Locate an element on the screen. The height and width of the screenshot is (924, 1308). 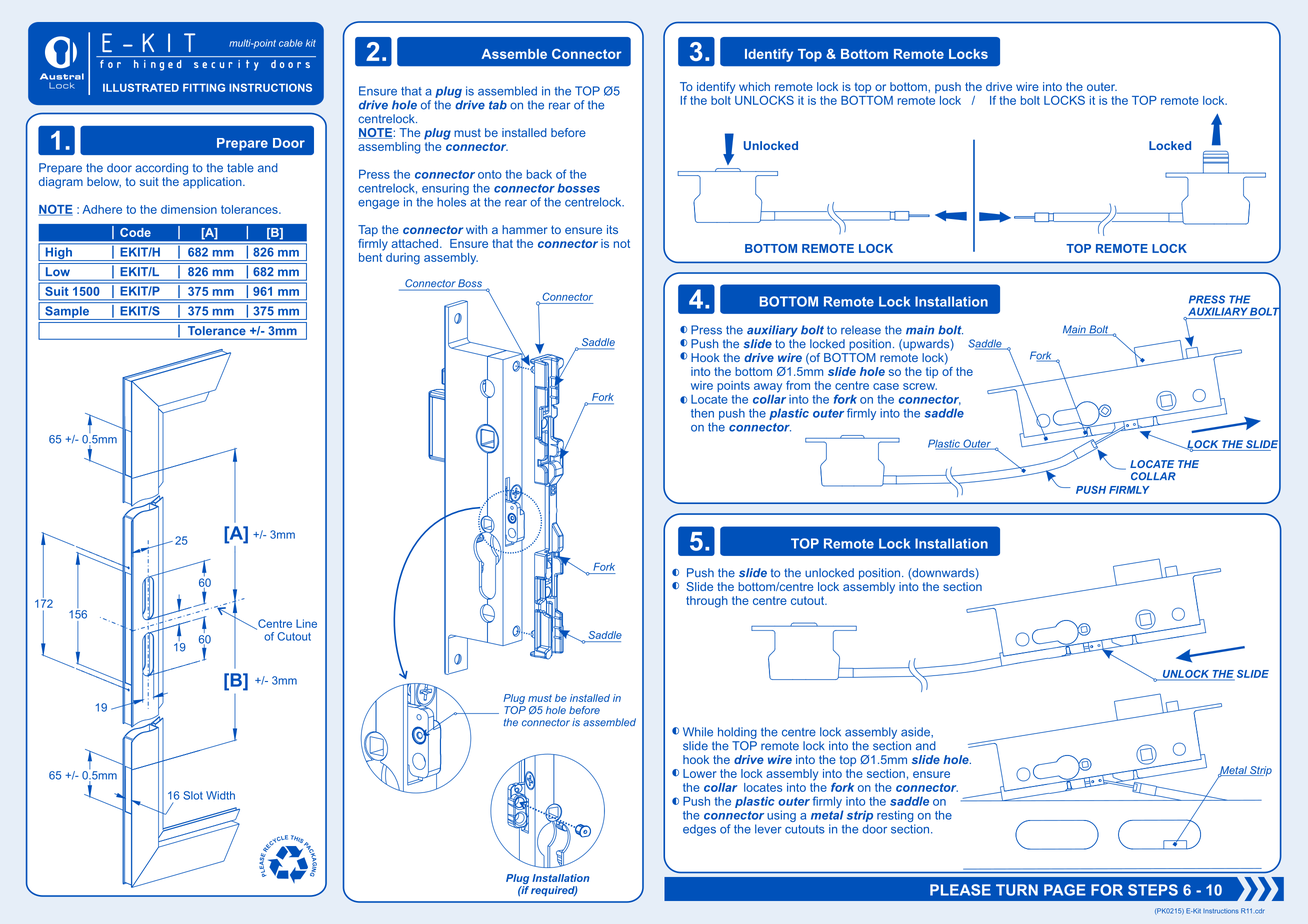
edges is located at coordinates (699, 830).
